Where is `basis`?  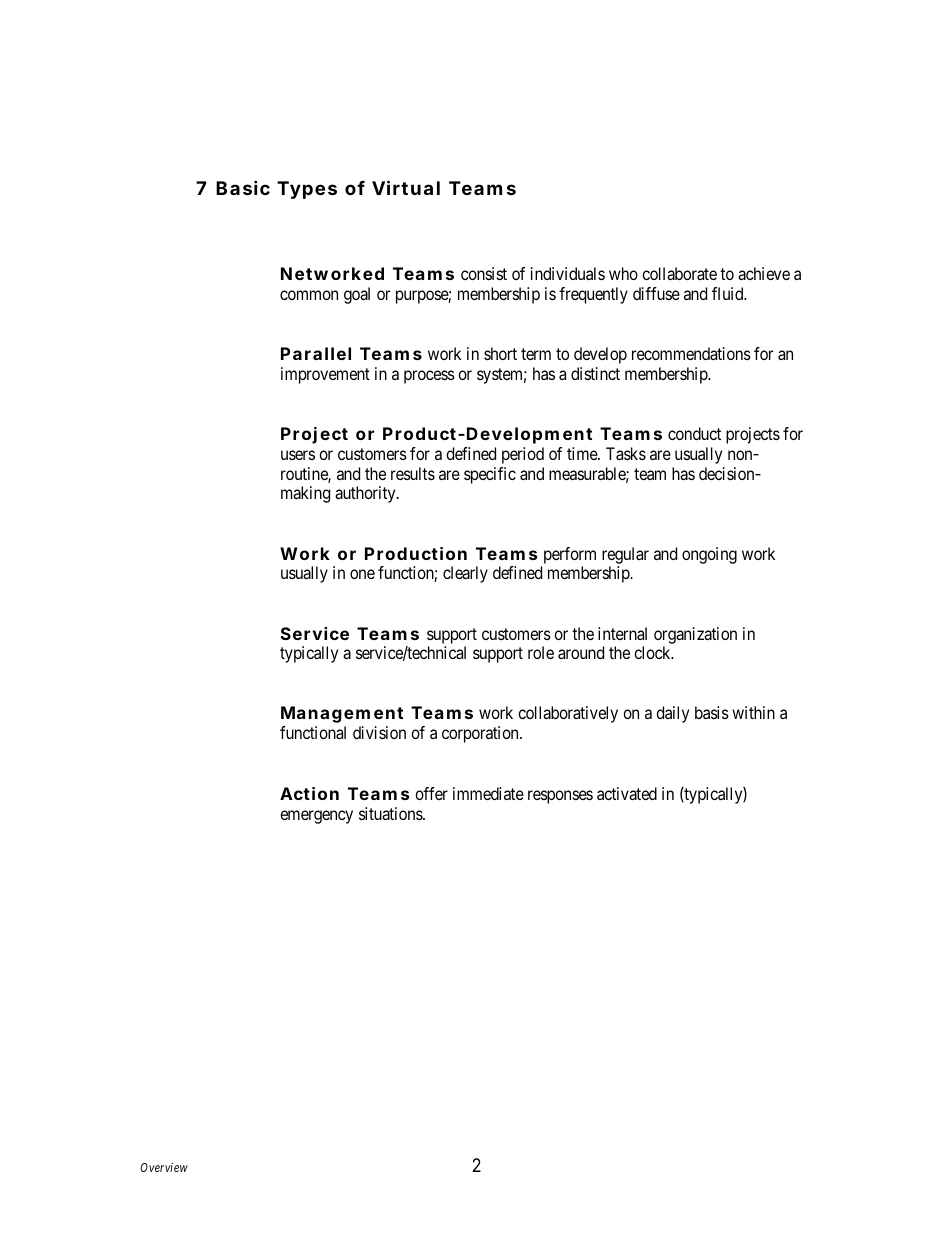
basis is located at coordinates (712, 712).
